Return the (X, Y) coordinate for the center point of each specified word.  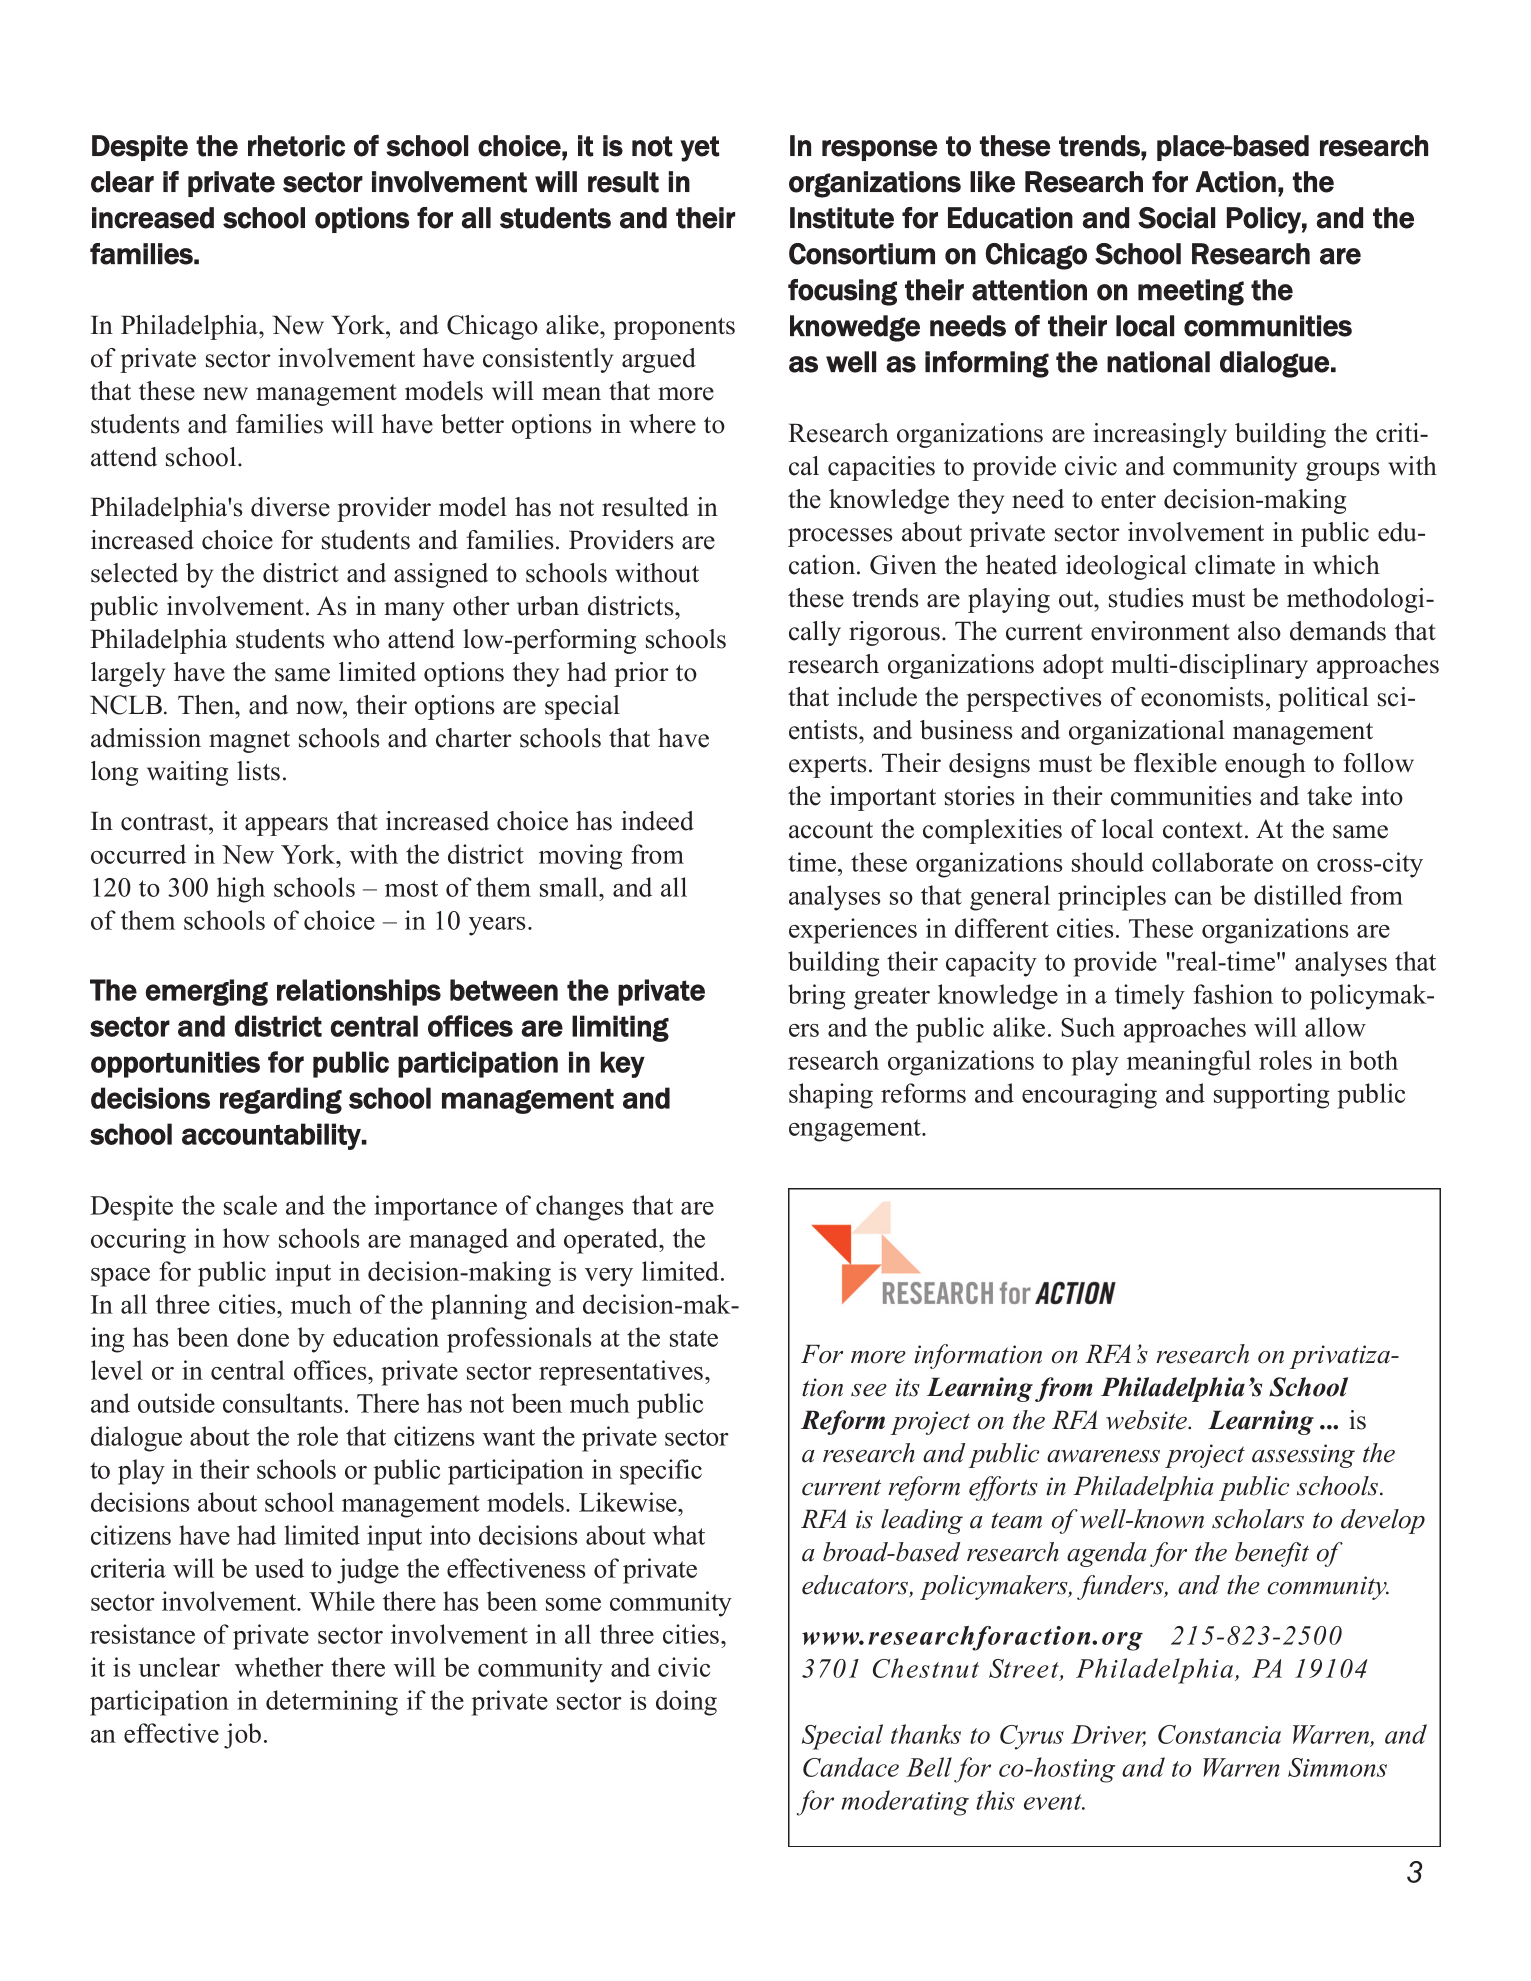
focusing (842, 292)
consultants (282, 1403)
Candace (851, 1767)
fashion (1233, 994)
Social (1176, 218)
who (356, 639)
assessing (1303, 1456)
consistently (548, 360)
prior (641, 674)
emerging (207, 992)
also (1259, 631)
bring (816, 997)
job (242, 1736)
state (694, 1338)
